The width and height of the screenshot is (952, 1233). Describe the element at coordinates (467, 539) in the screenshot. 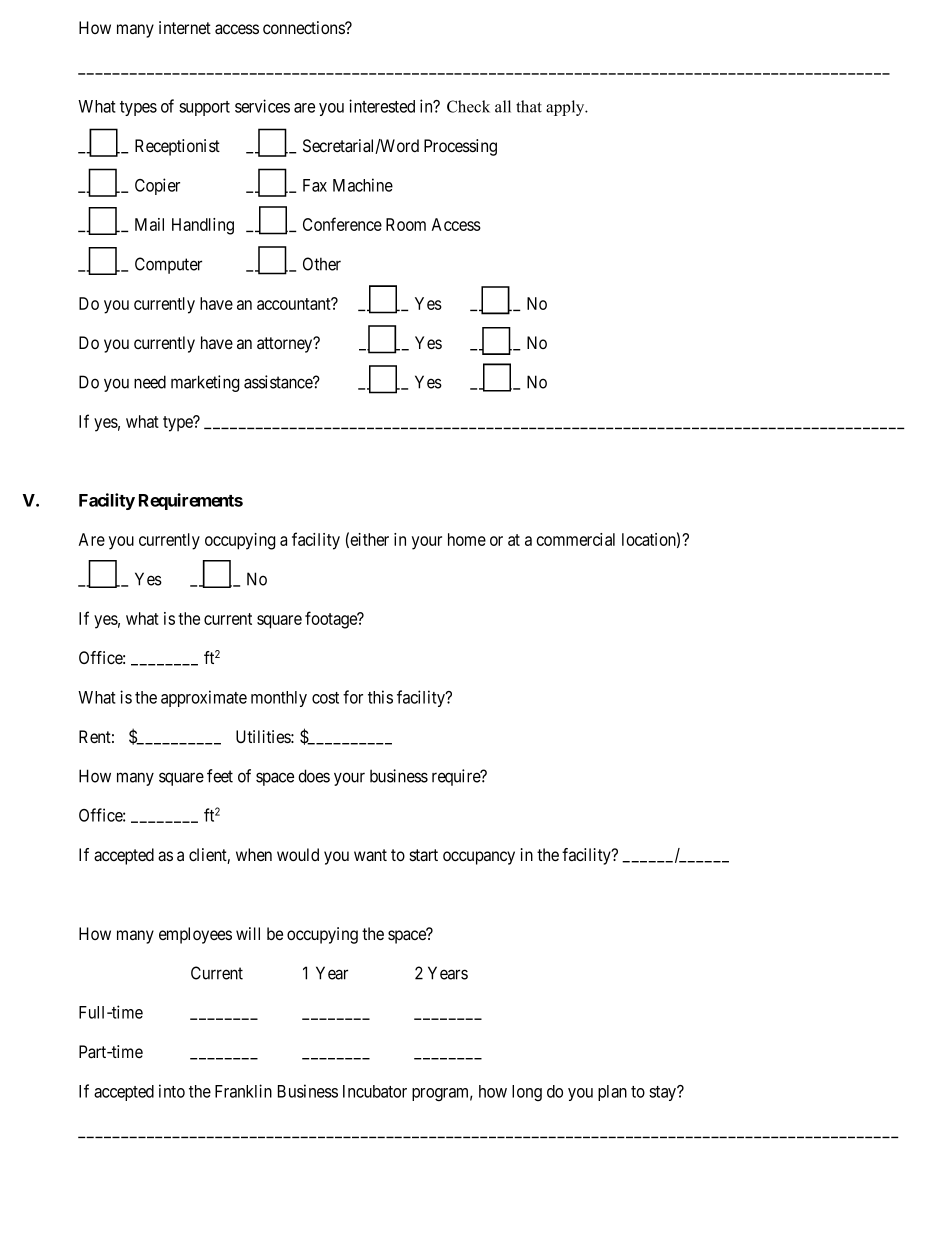

I see `home` at that location.
